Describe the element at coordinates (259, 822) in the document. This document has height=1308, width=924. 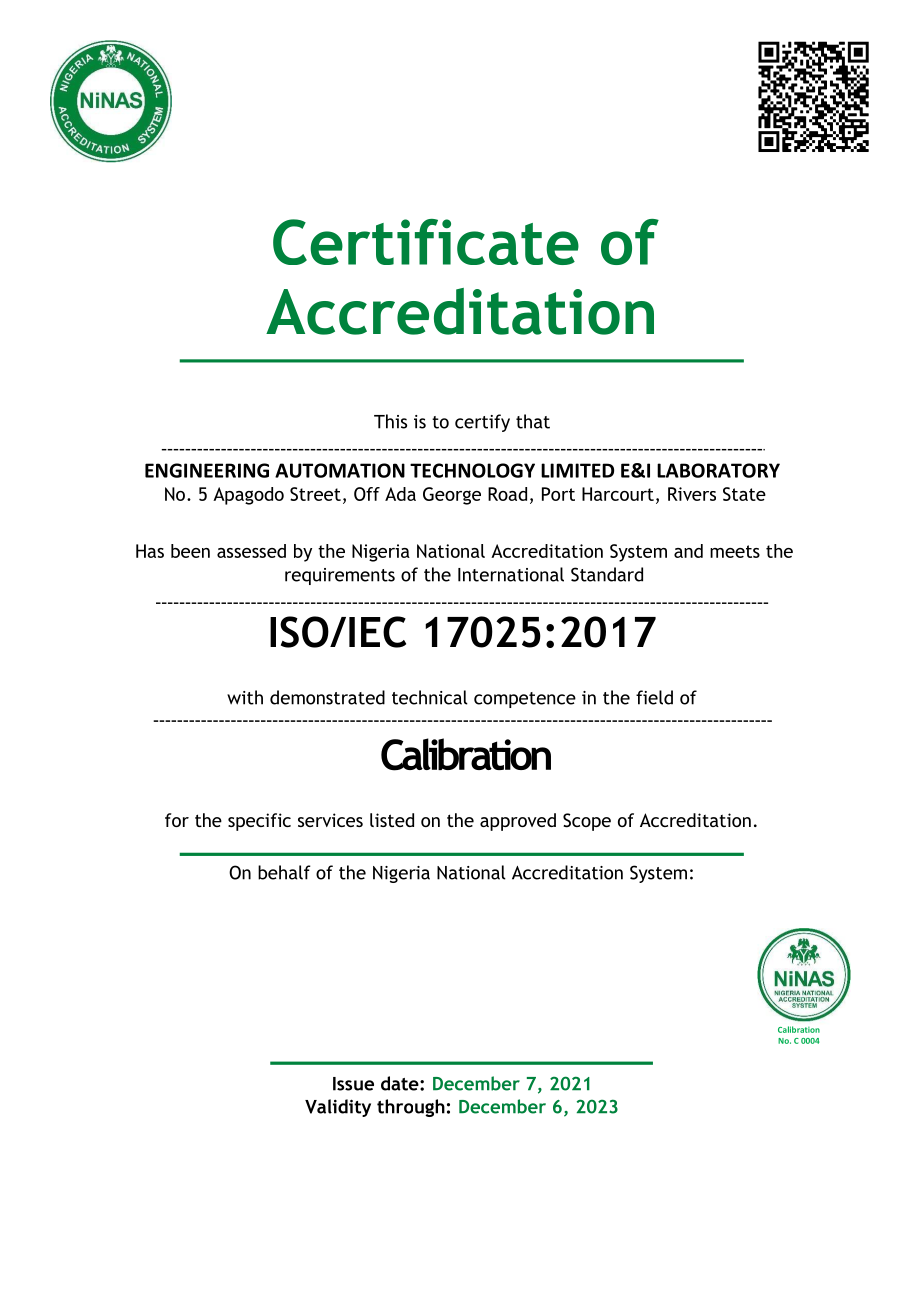
I see `specific` at that location.
